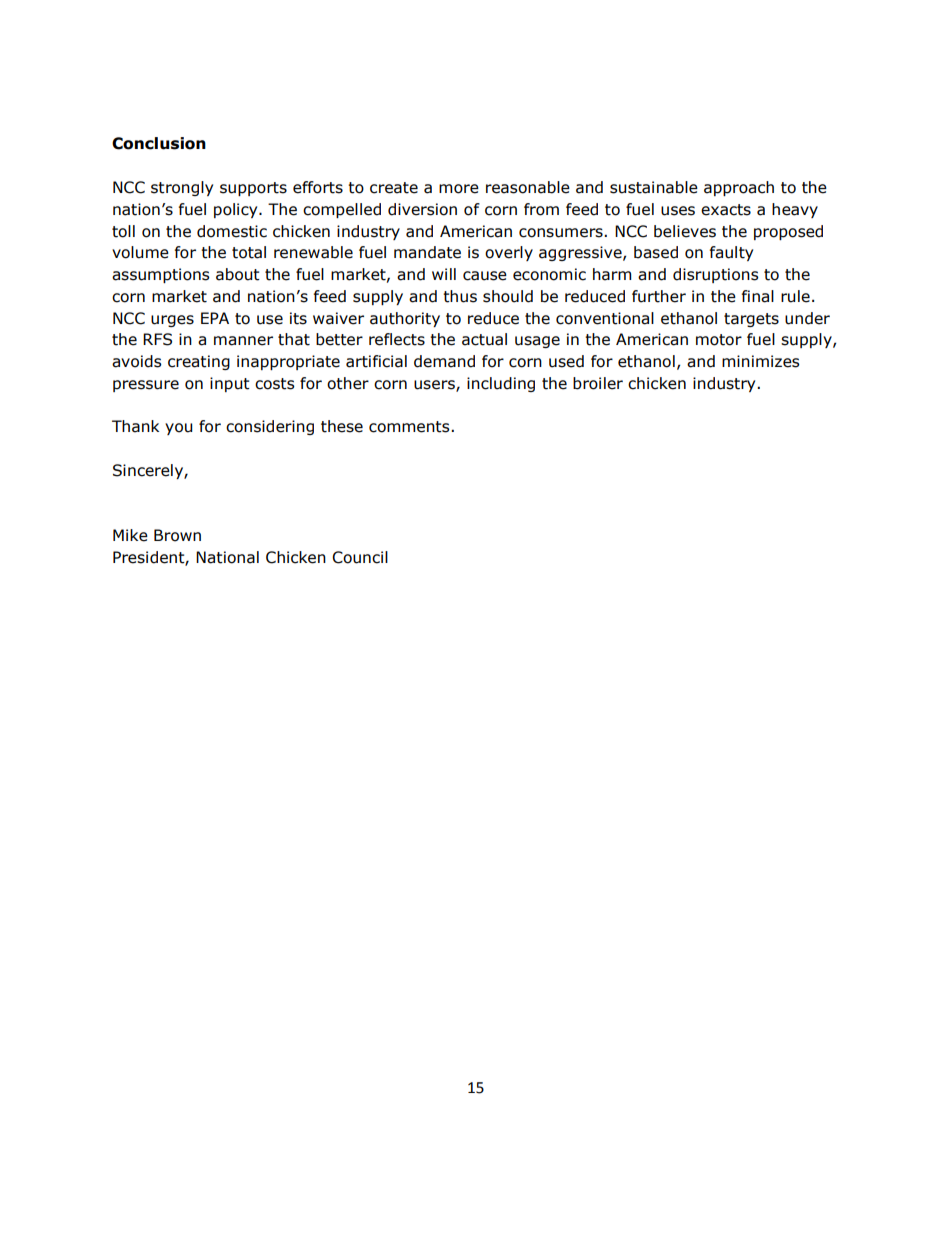 This screenshot has height=1233, width=952. I want to click on actual, so click(484, 339).
